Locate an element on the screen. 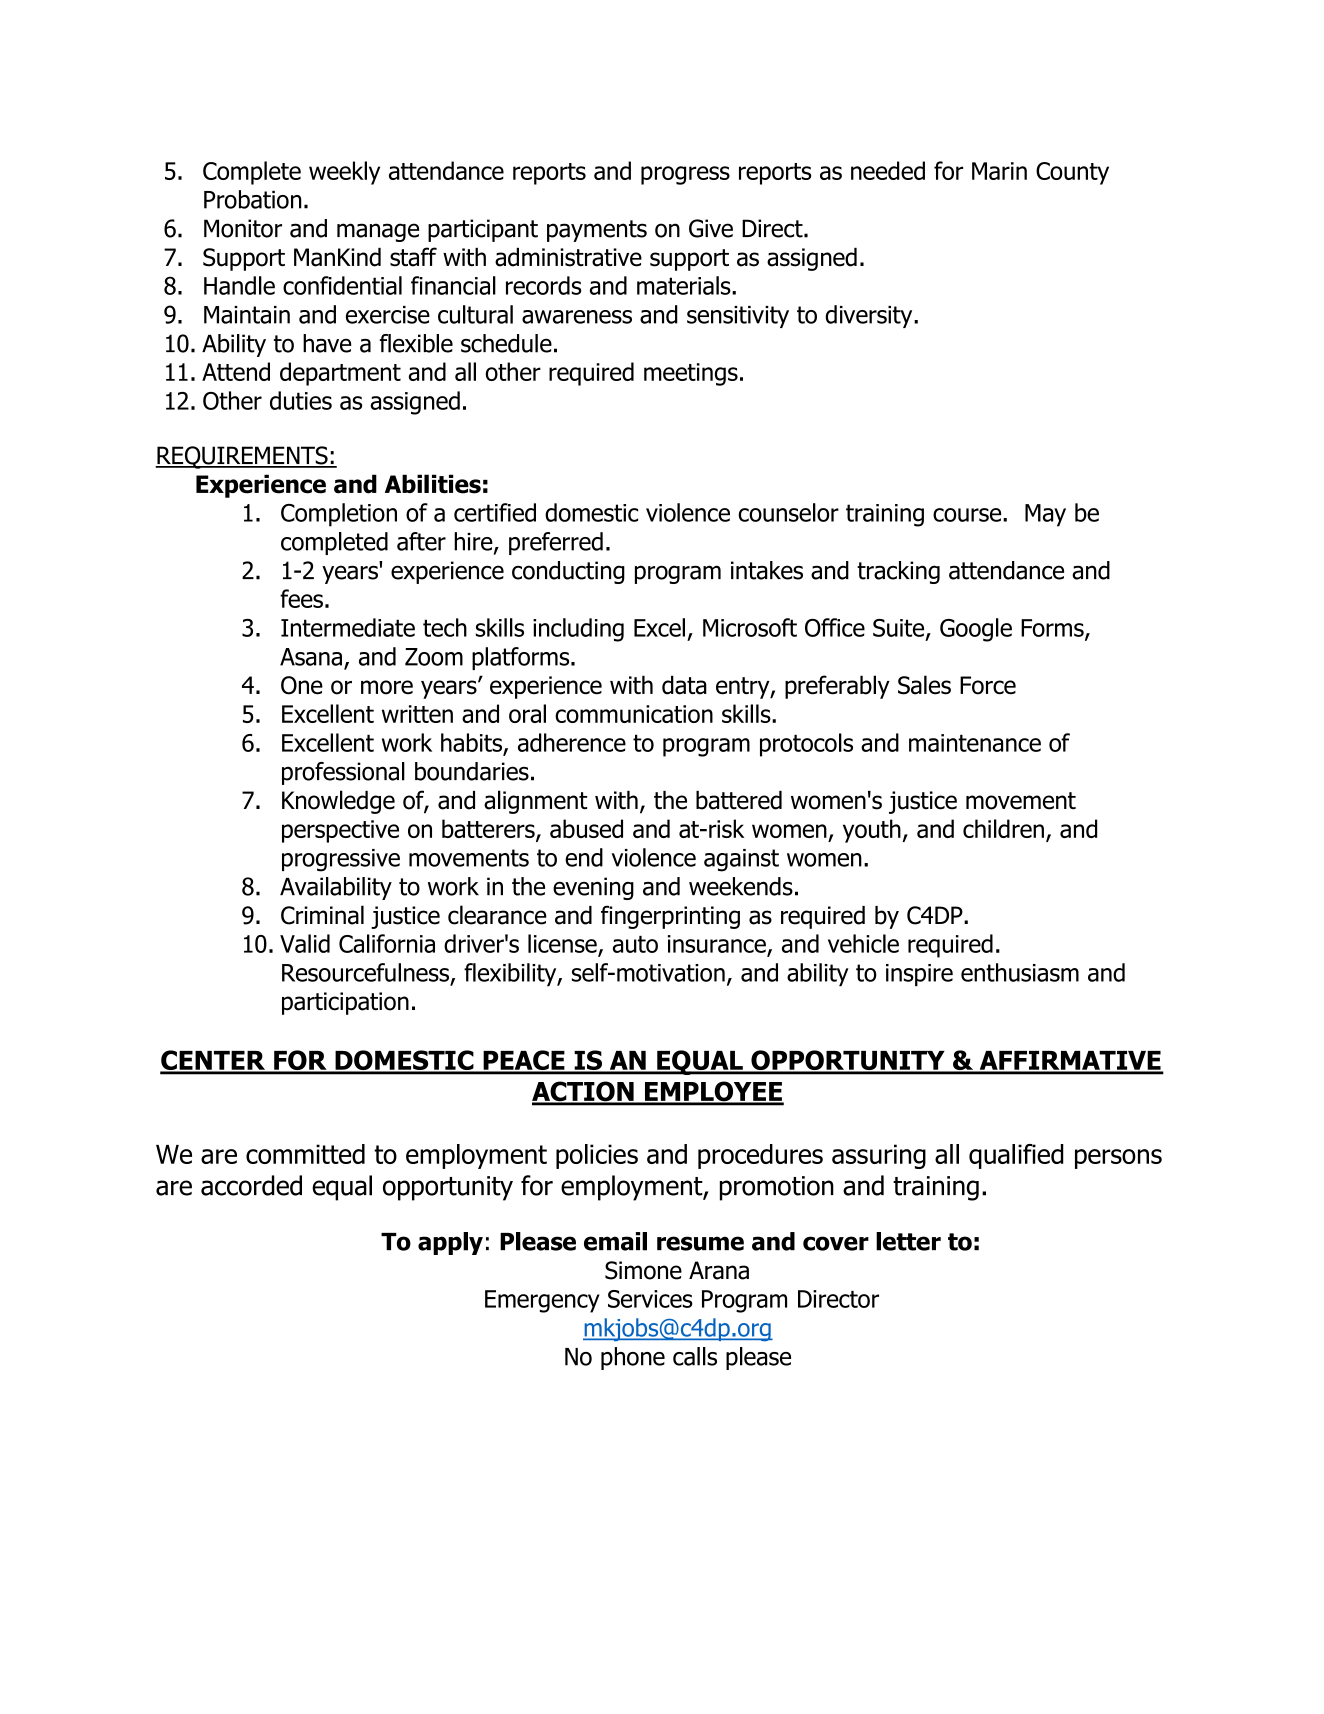  Marin is located at coordinates (999, 171).
